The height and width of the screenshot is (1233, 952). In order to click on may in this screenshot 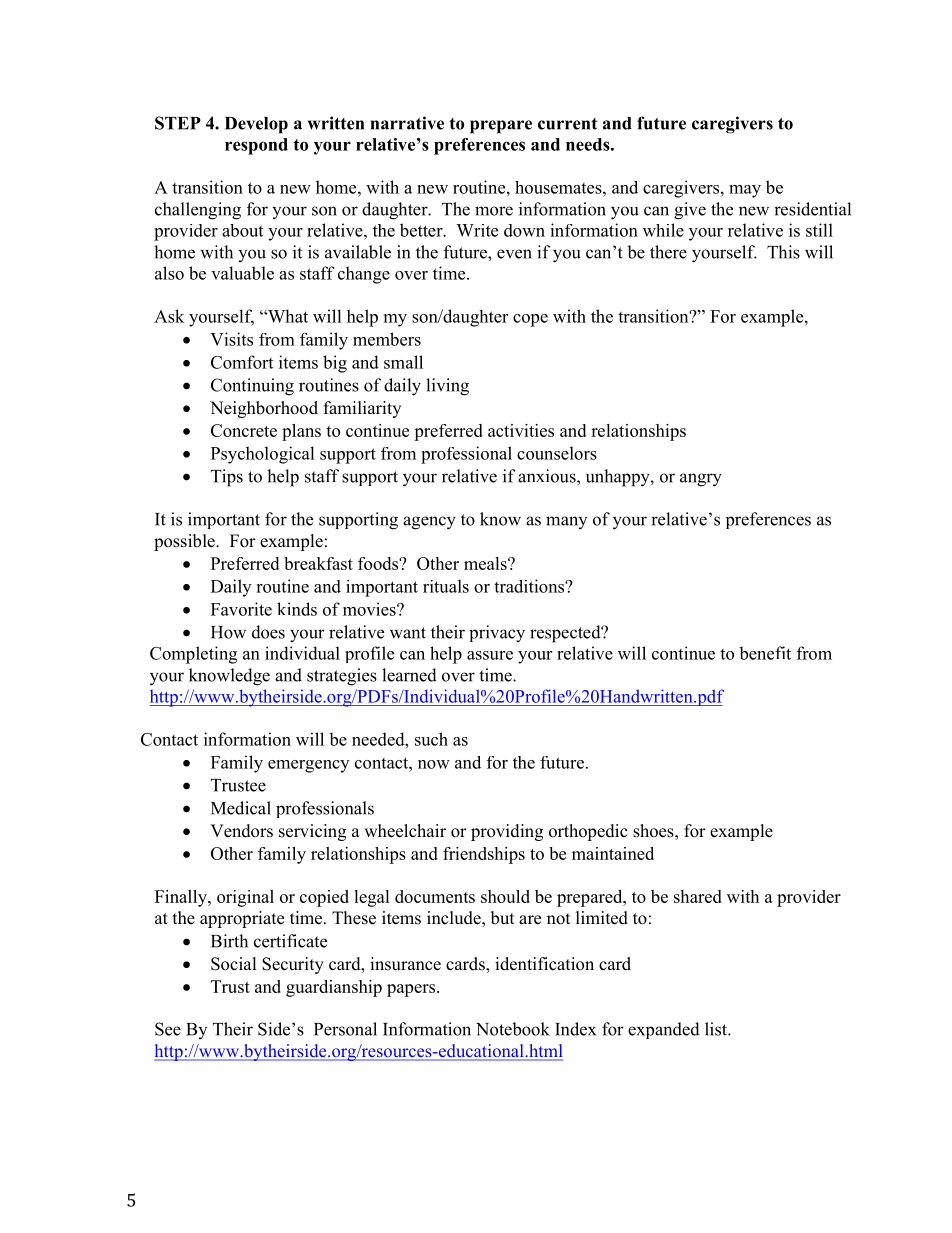, I will do `click(745, 191)`.
